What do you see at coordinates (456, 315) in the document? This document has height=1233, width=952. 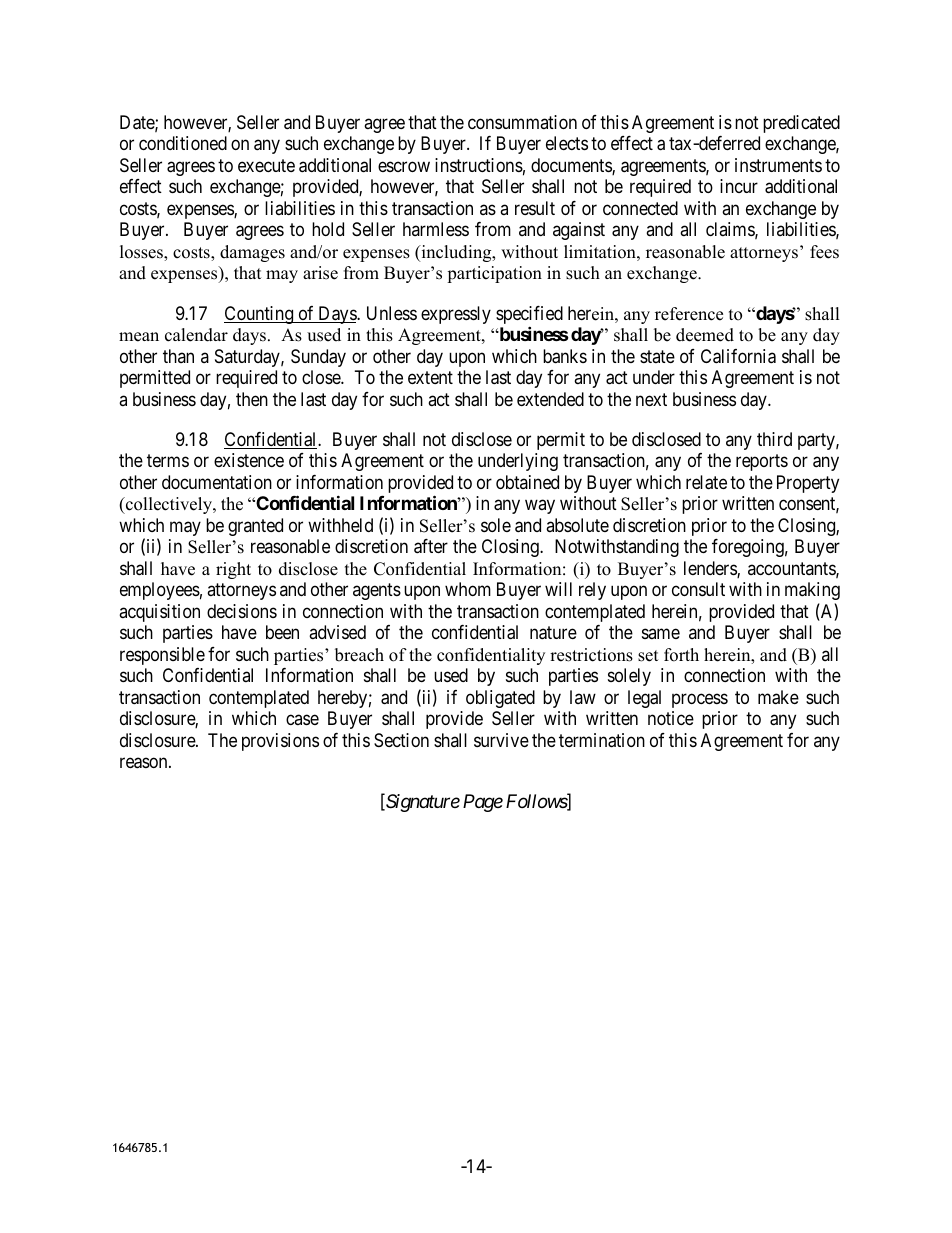 I see `expressly` at bounding box center [456, 315].
